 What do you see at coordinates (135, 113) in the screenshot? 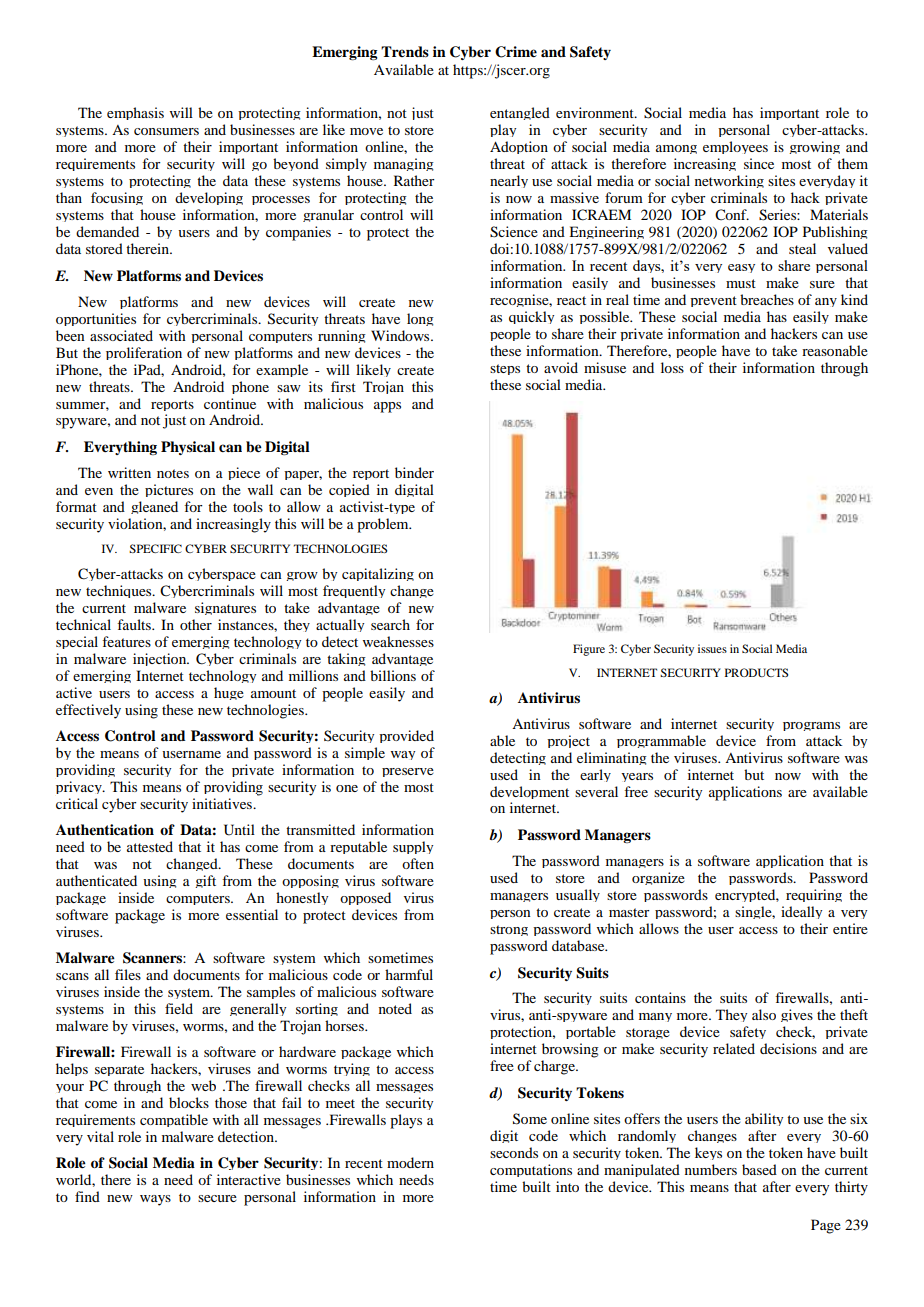
I see `emphasis` at bounding box center [135, 113].
